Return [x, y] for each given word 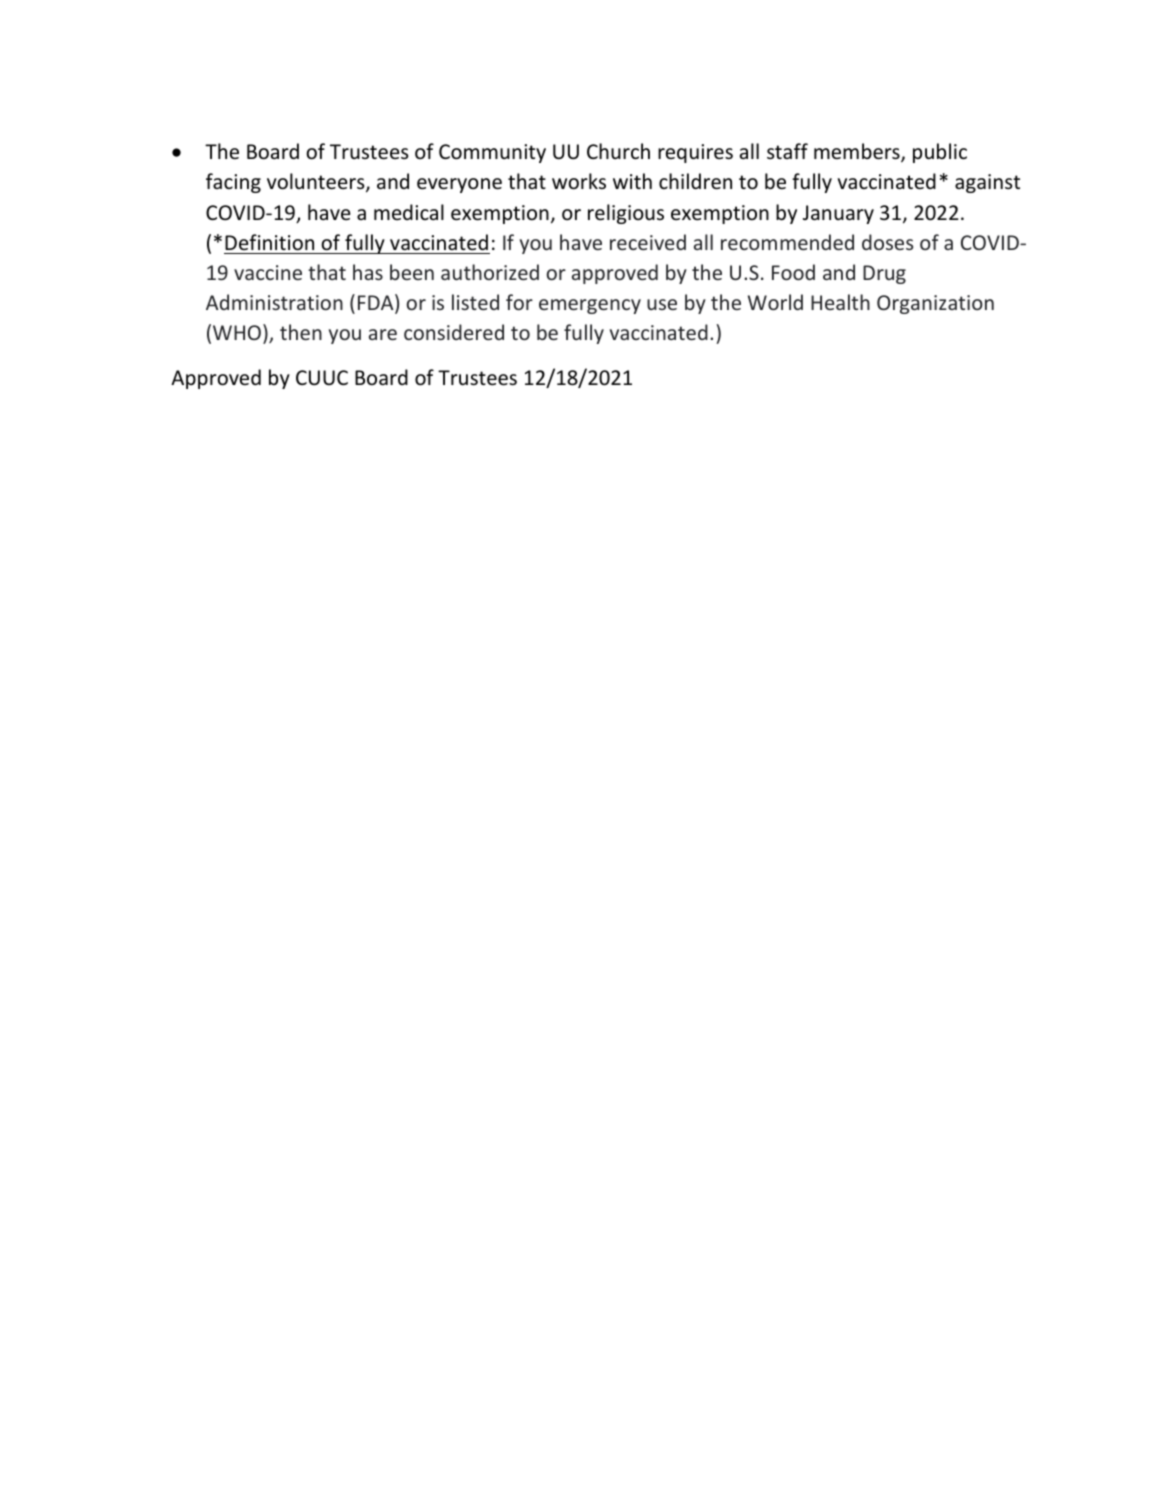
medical [409, 212]
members [858, 153]
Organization [935, 304]
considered [454, 332]
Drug [884, 274]
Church [618, 151]
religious [626, 214]
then [301, 332]
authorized [490, 272]
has [368, 272]
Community [492, 153]
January [838, 214]
